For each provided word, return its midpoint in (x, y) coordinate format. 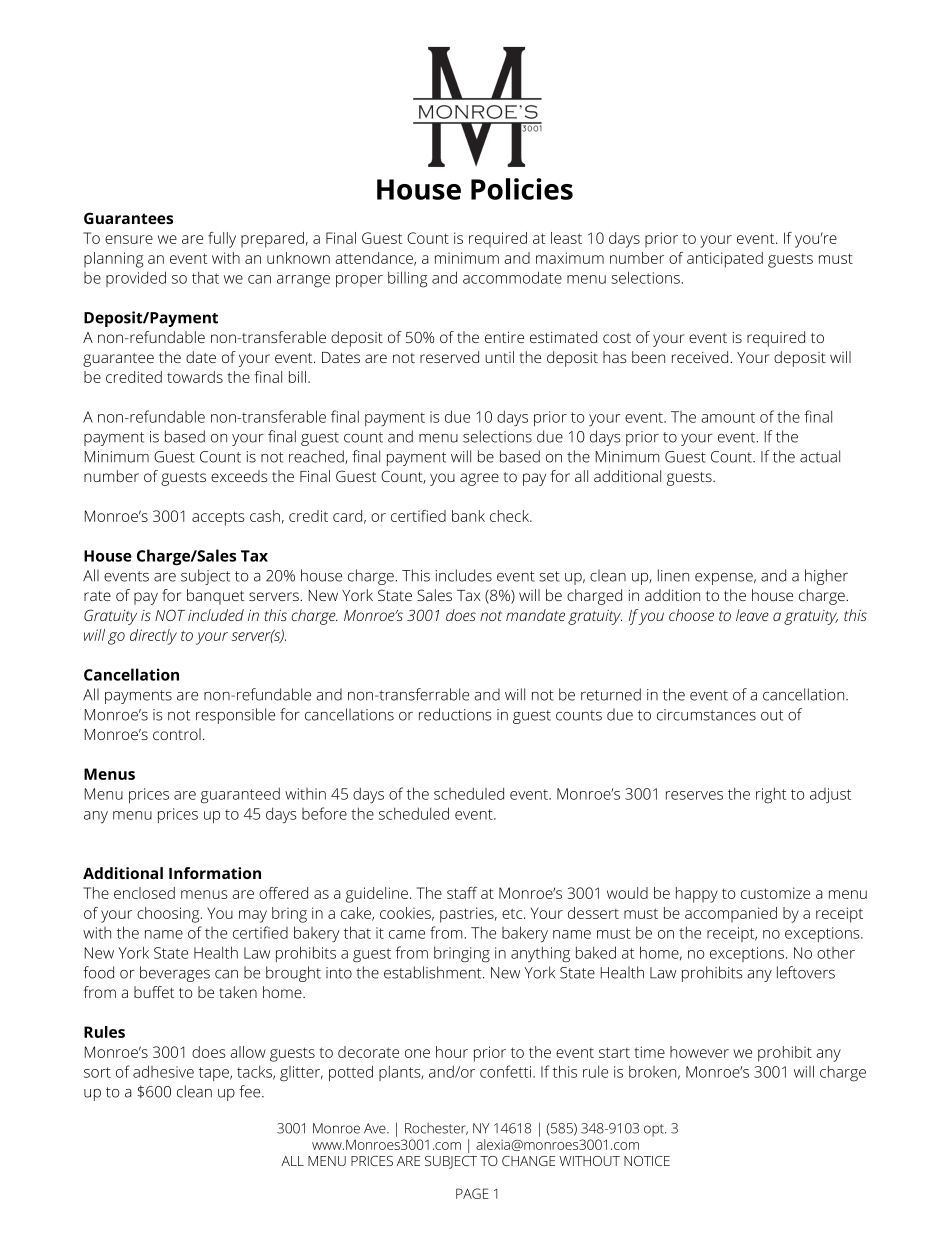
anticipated (725, 260)
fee (251, 1091)
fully (222, 240)
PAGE (472, 1193)
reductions (455, 714)
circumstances (706, 715)
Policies (522, 189)
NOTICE (647, 1161)
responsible (235, 716)
